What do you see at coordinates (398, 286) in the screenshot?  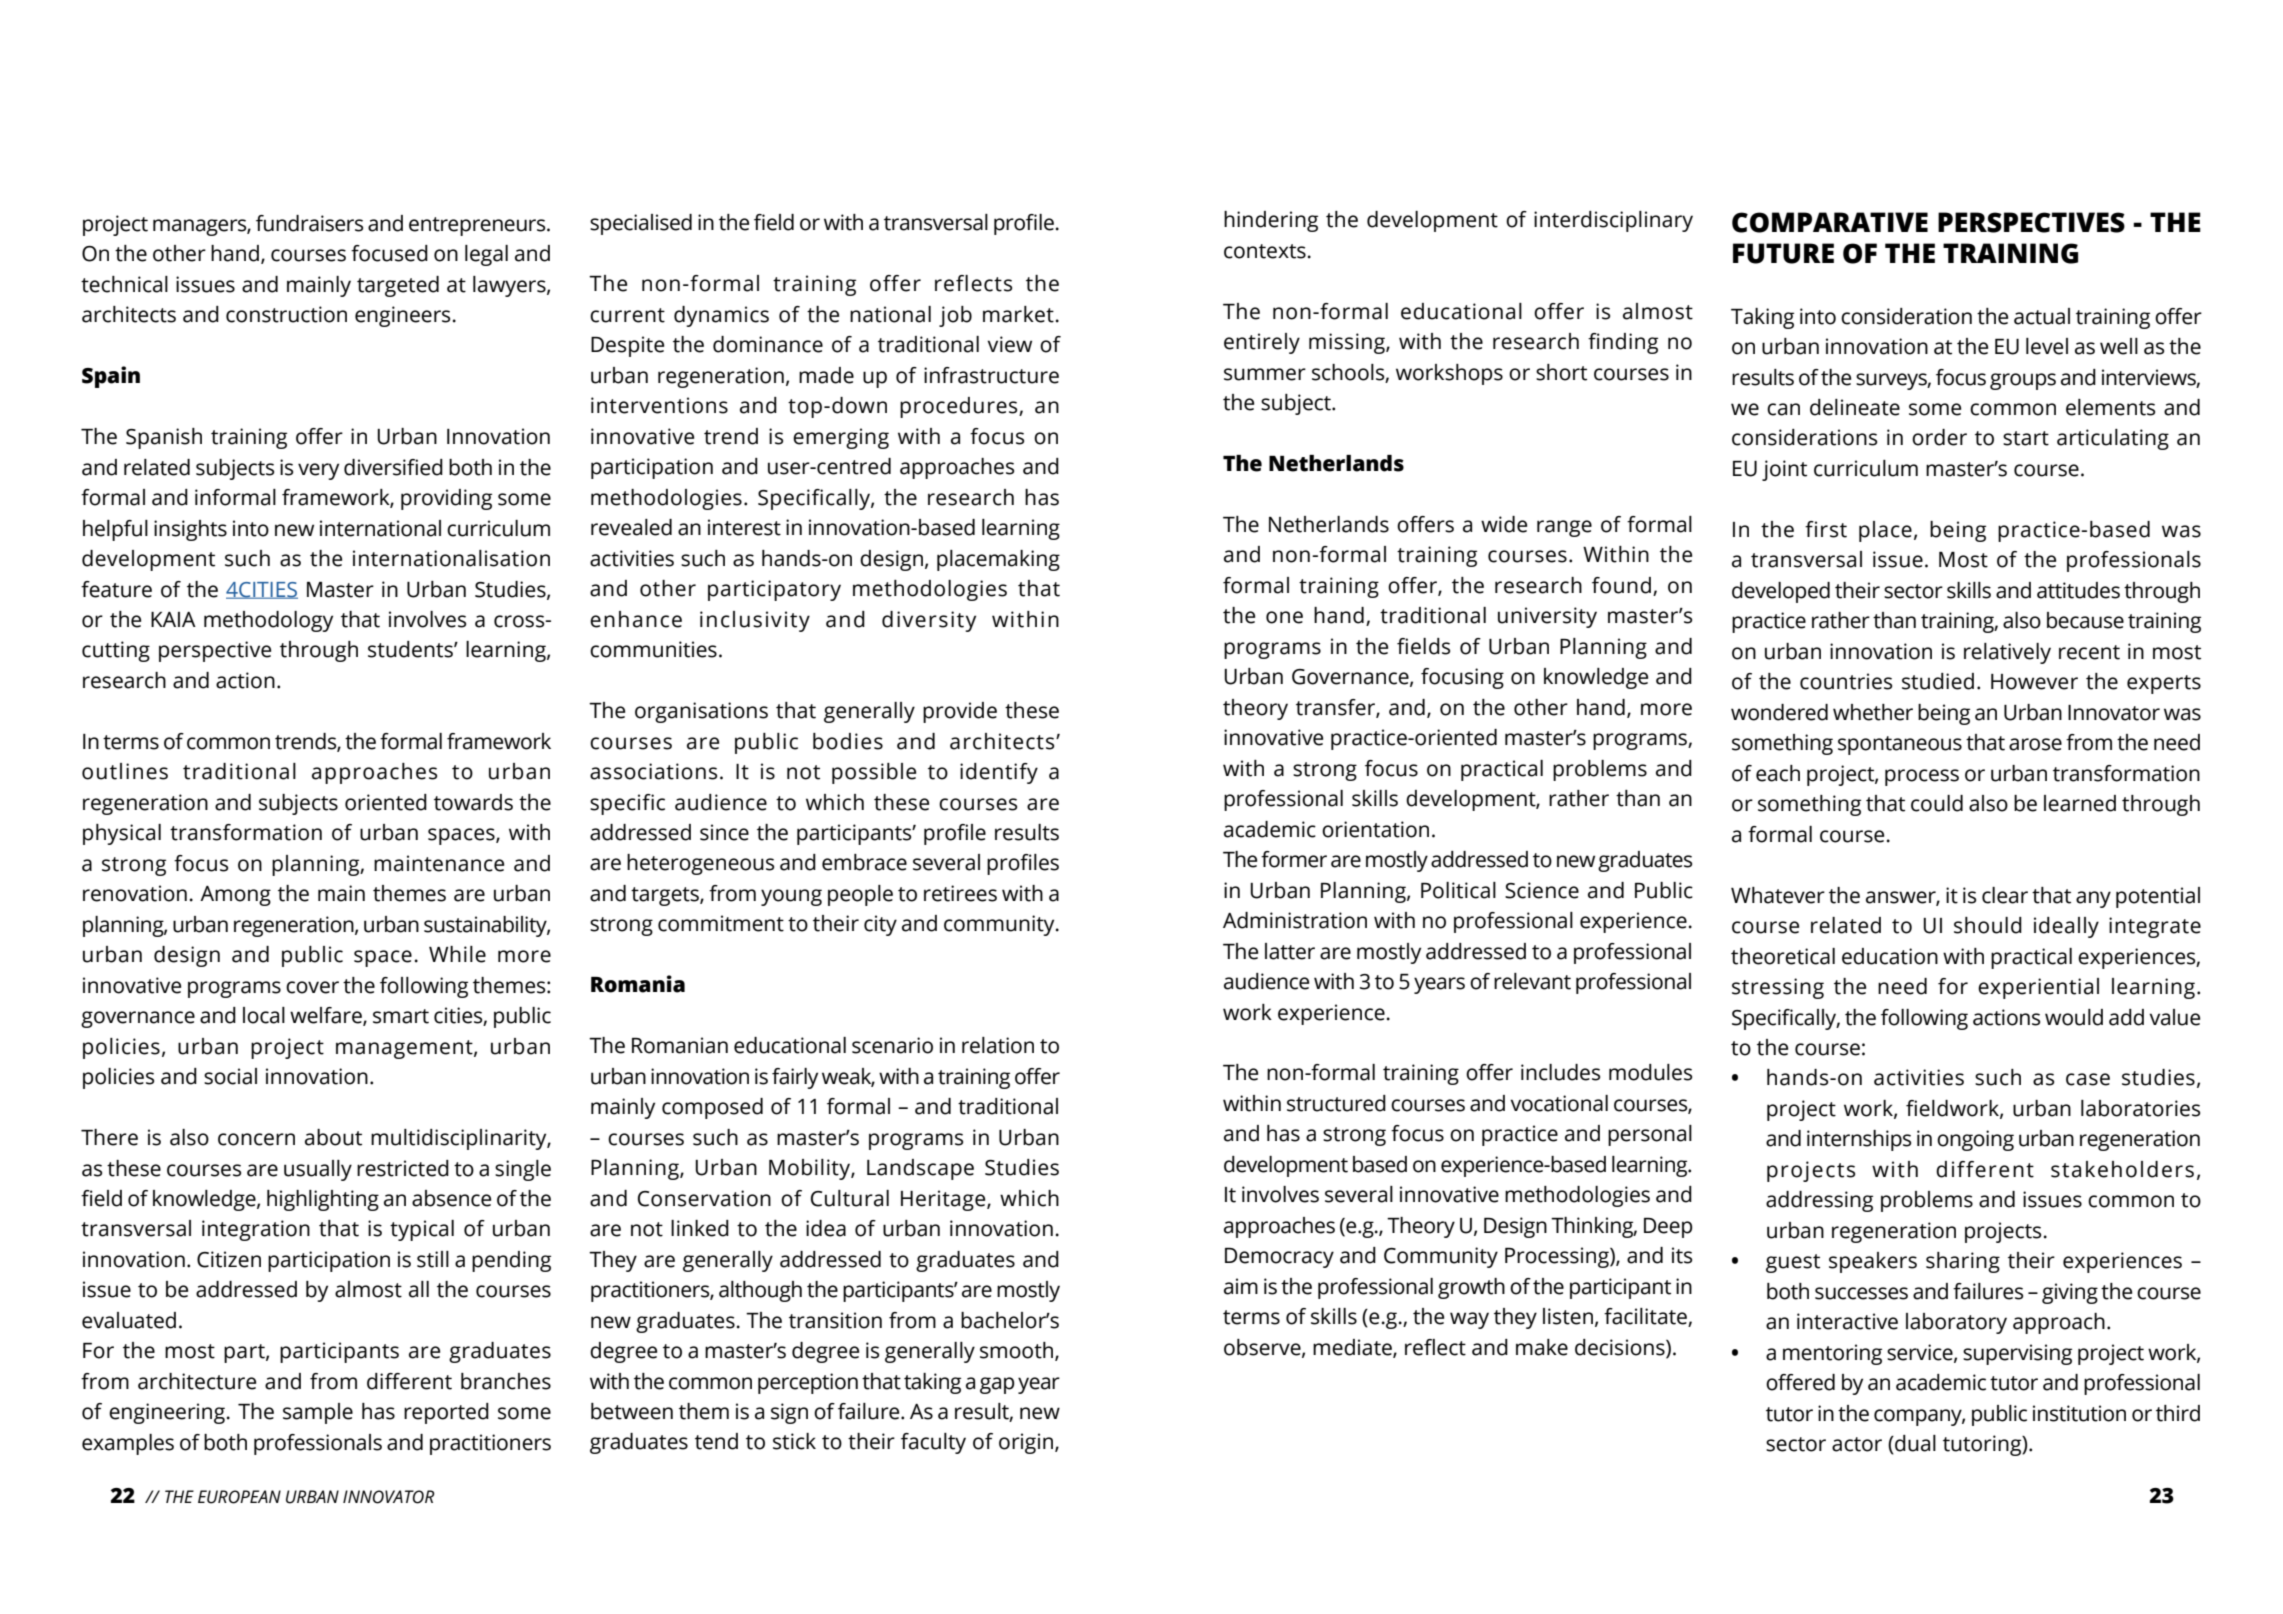 I see `targeted` at bounding box center [398, 286].
